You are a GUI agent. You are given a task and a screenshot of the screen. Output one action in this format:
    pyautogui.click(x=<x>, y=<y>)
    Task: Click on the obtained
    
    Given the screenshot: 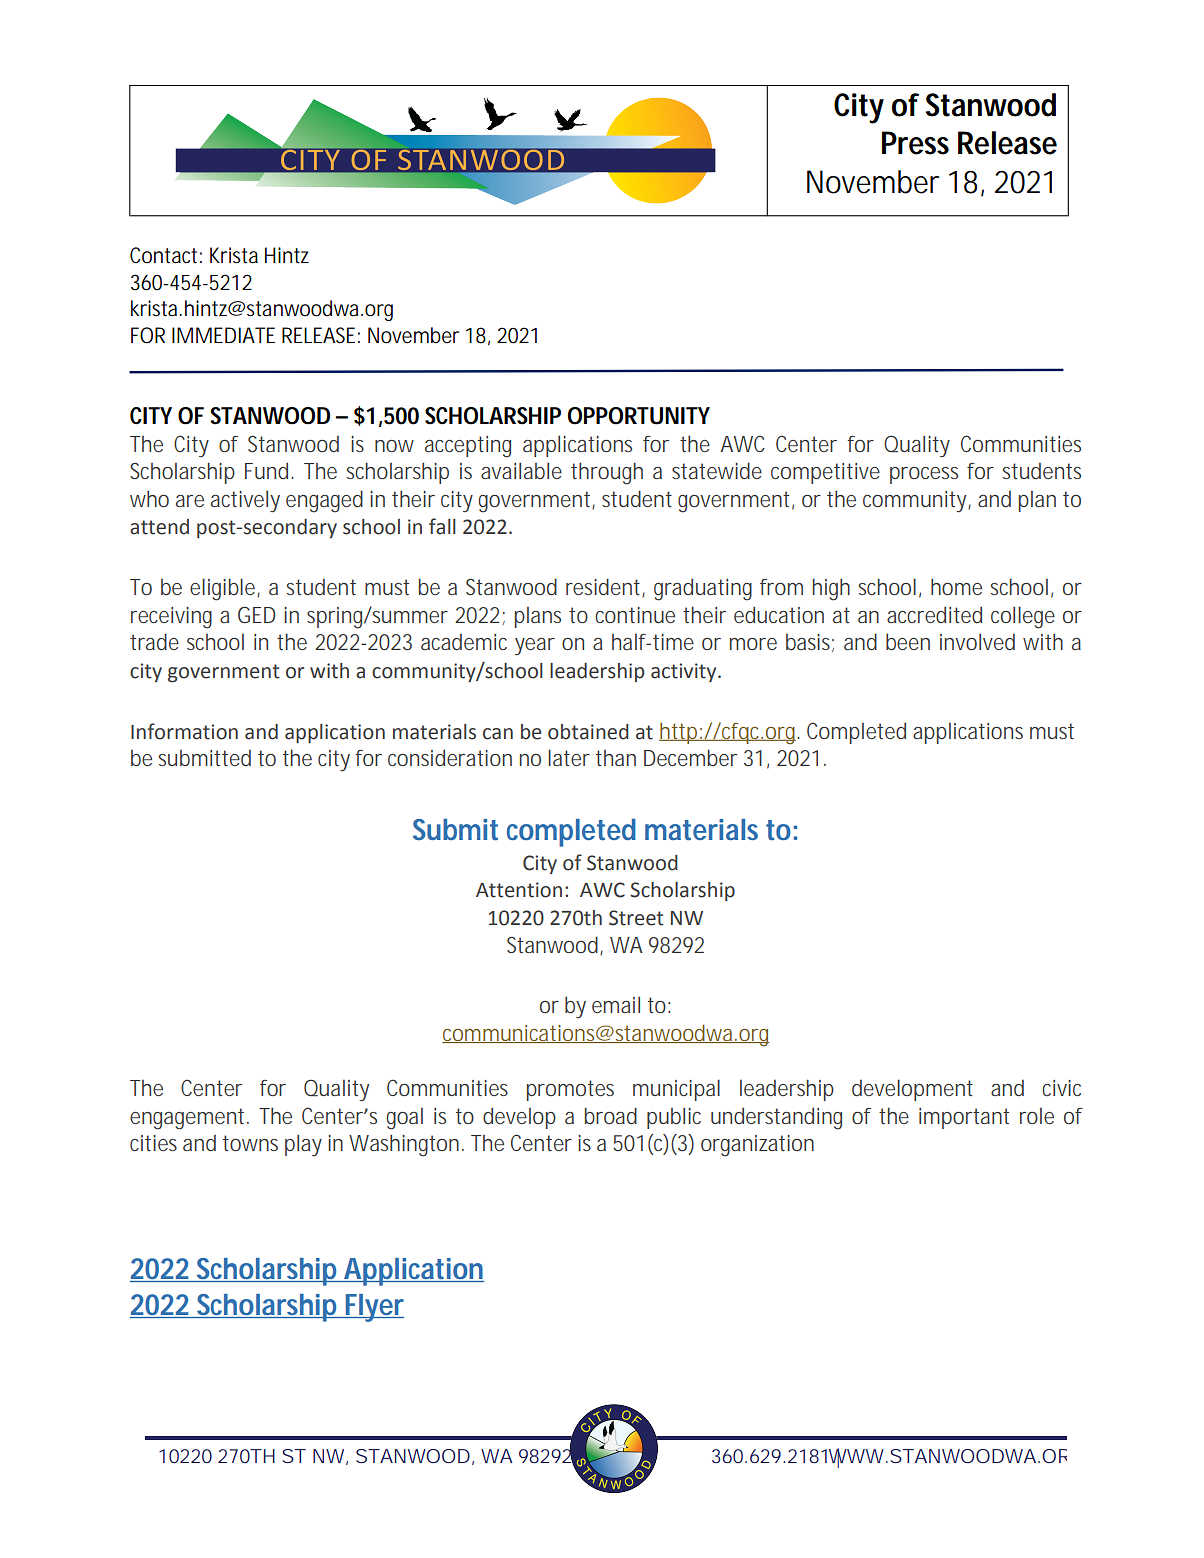 What is the action you would take?
    pyautogui.click(x=588, y=732)
